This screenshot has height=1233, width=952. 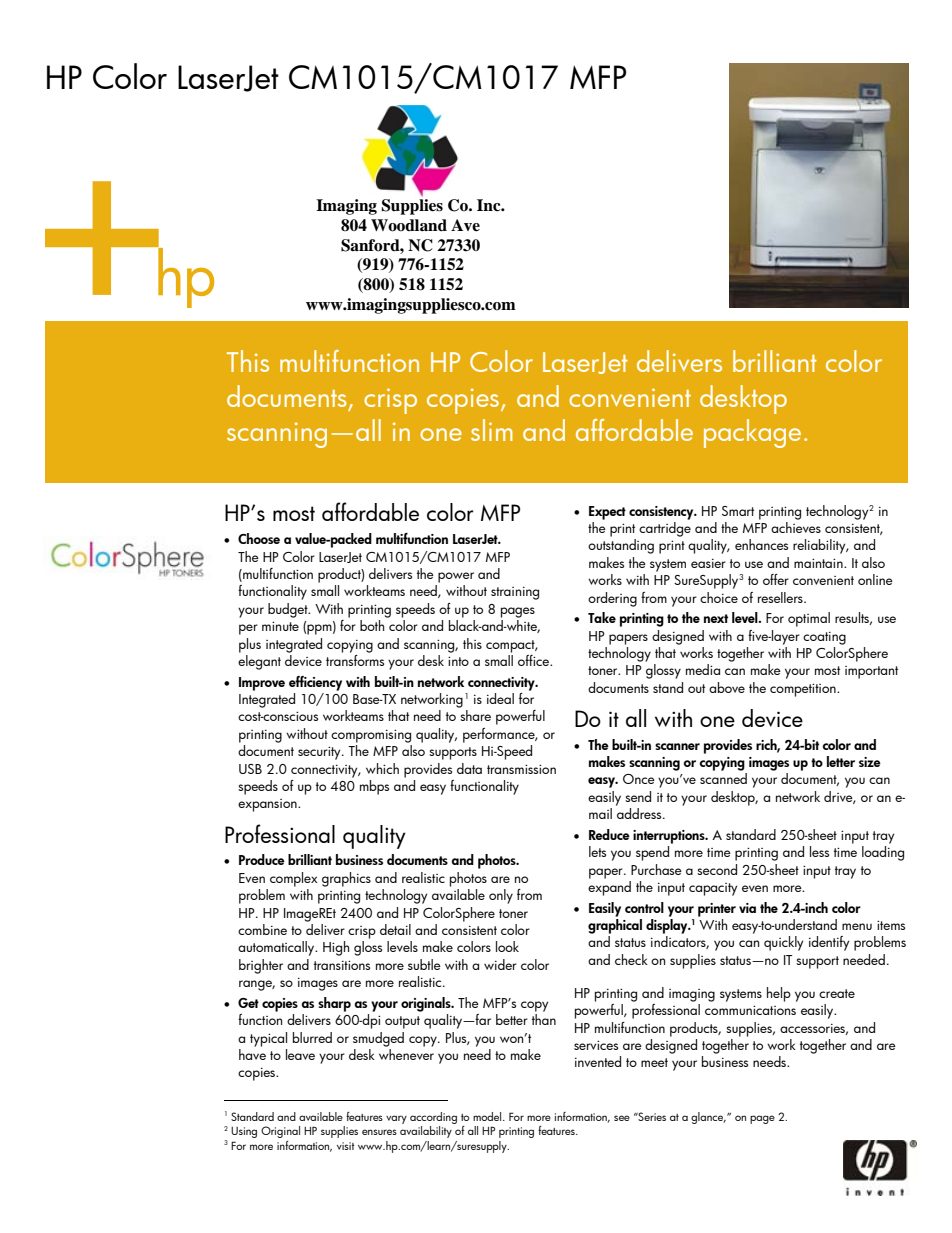 I want to click on Woodland, so click(x=409, y=225).
